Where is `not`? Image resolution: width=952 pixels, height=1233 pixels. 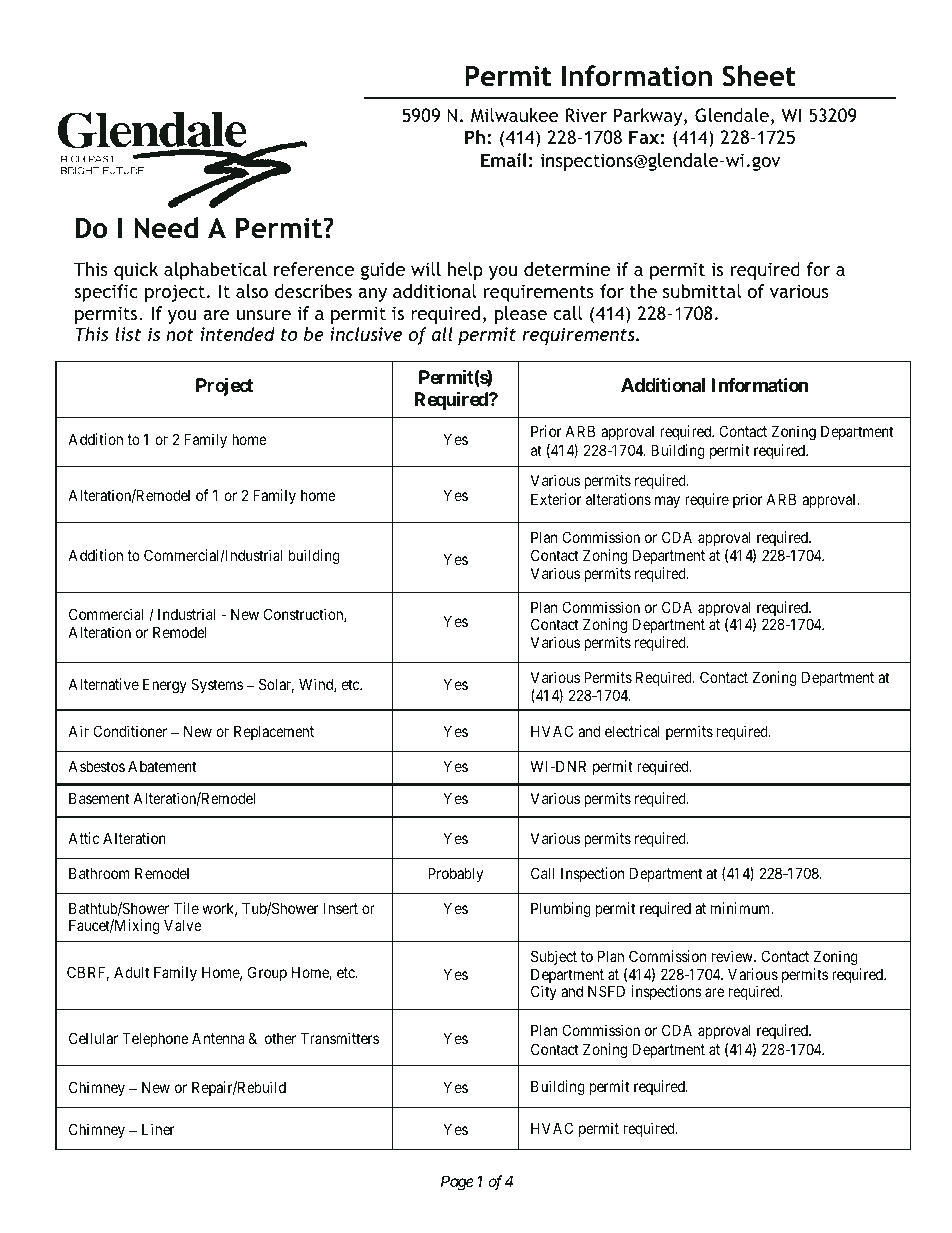 not is located at coordinates (180, 334).
